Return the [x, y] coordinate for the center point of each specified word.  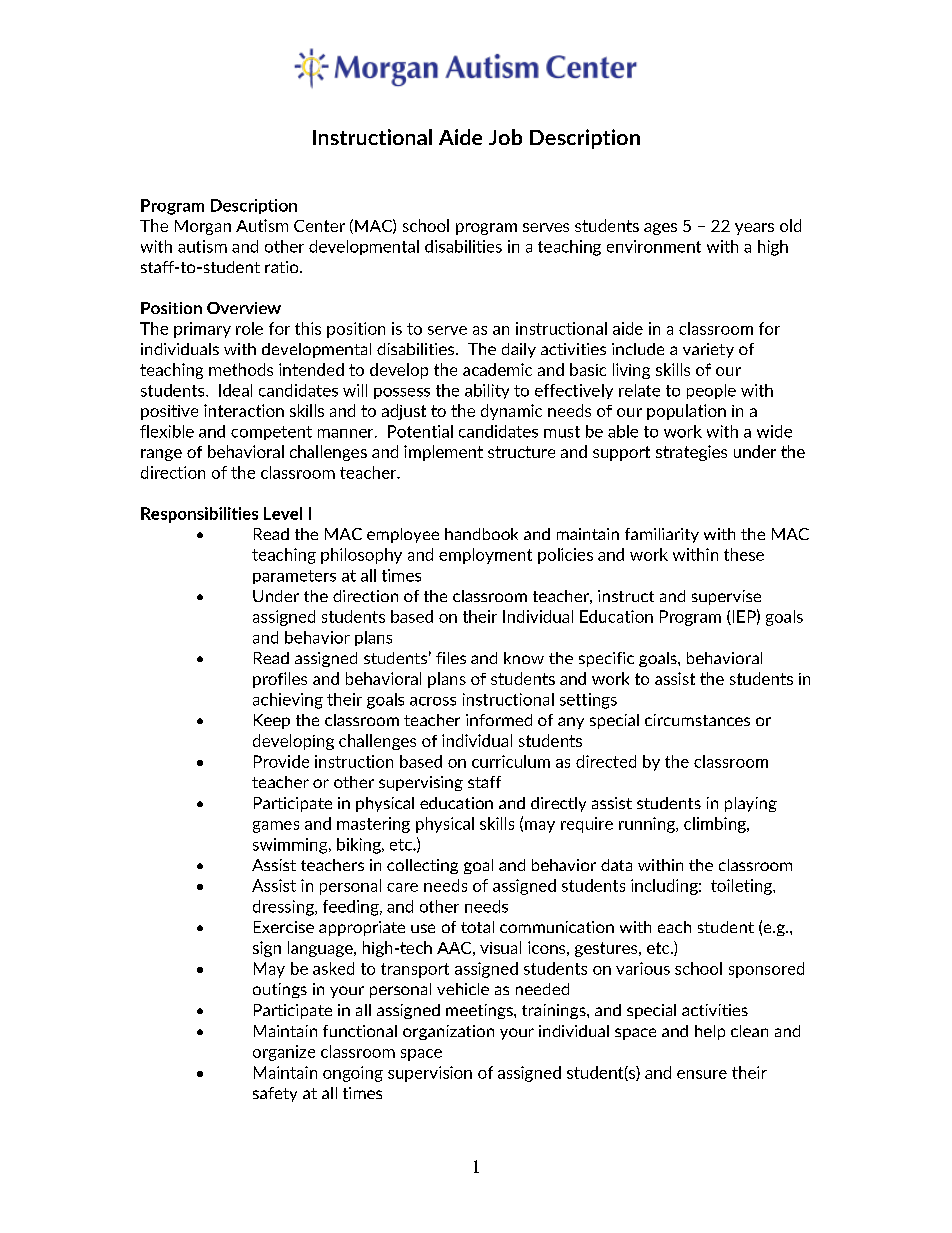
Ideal [235, 390]
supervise [726, 597]
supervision [430, 1074]
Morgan [203, 227]
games [276, 827]
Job [505, 137]
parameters [294, 577]
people [711, 391]
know [524, 658]
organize [284, 1053]
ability [487, 391]
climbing [716, 825]
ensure [702, 1074]
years [754, 229]
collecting [422, 866]
